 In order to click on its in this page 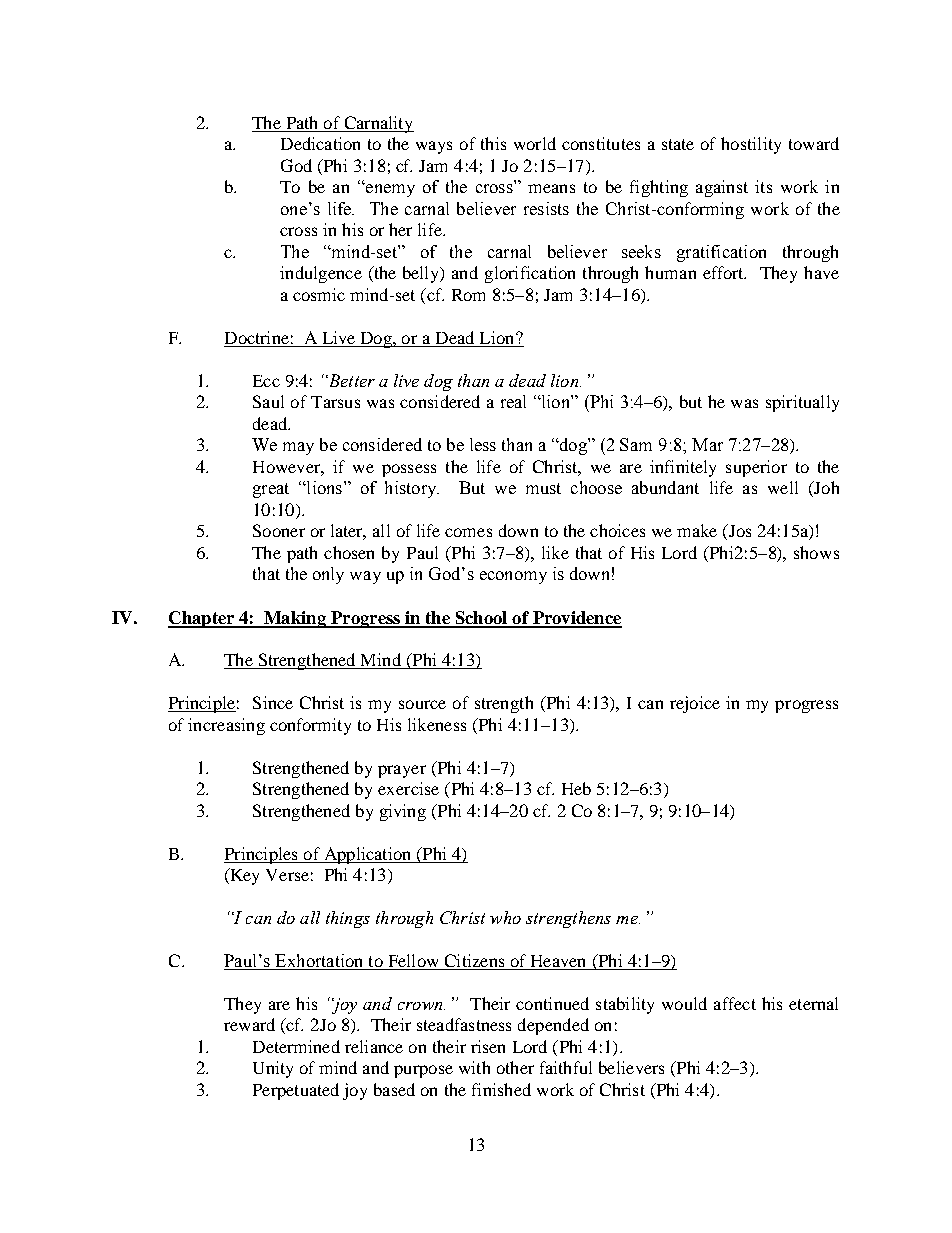, I will do `click(763, 186)`.
